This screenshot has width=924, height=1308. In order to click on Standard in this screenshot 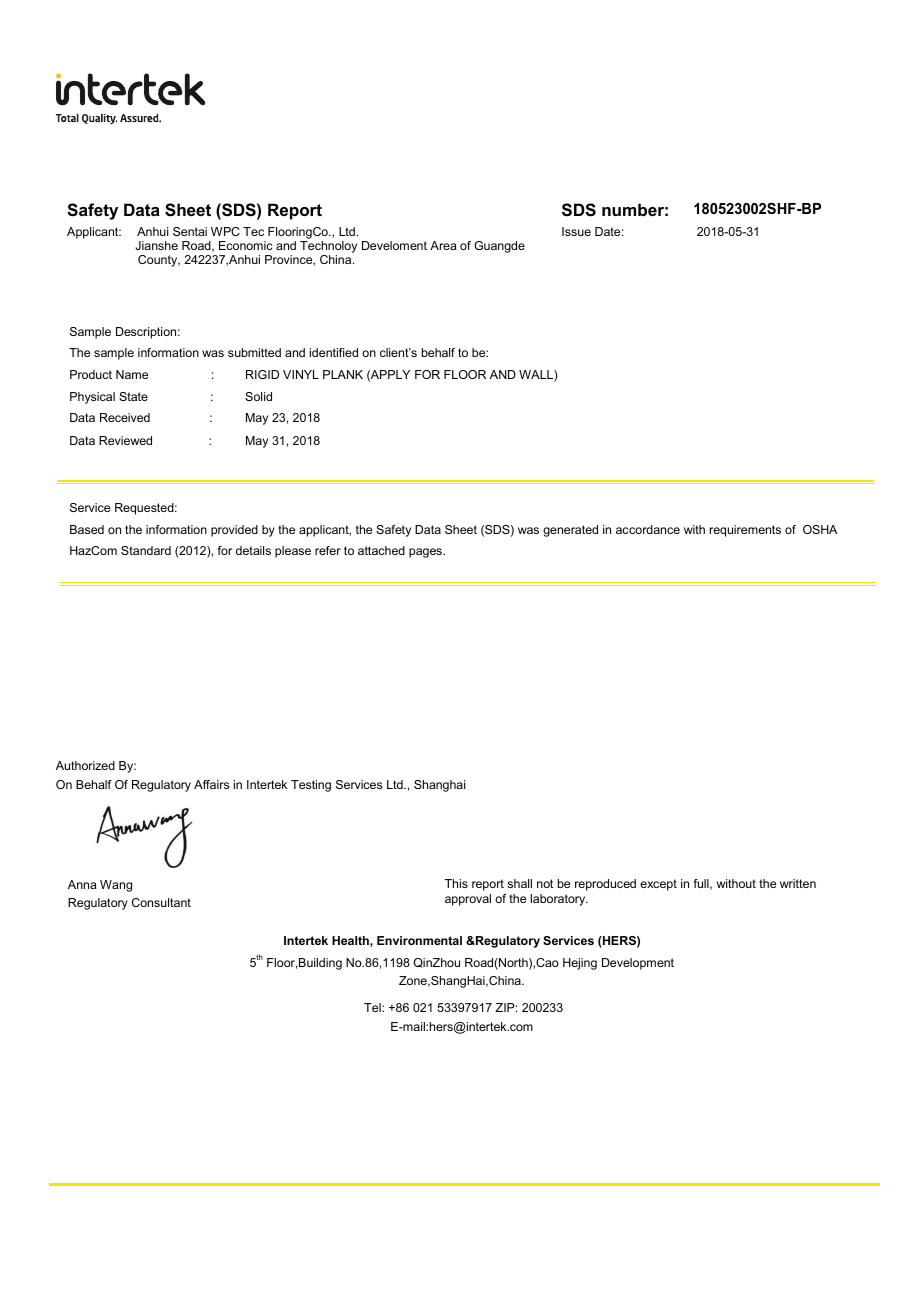, I will do `click(146, 550)`.
